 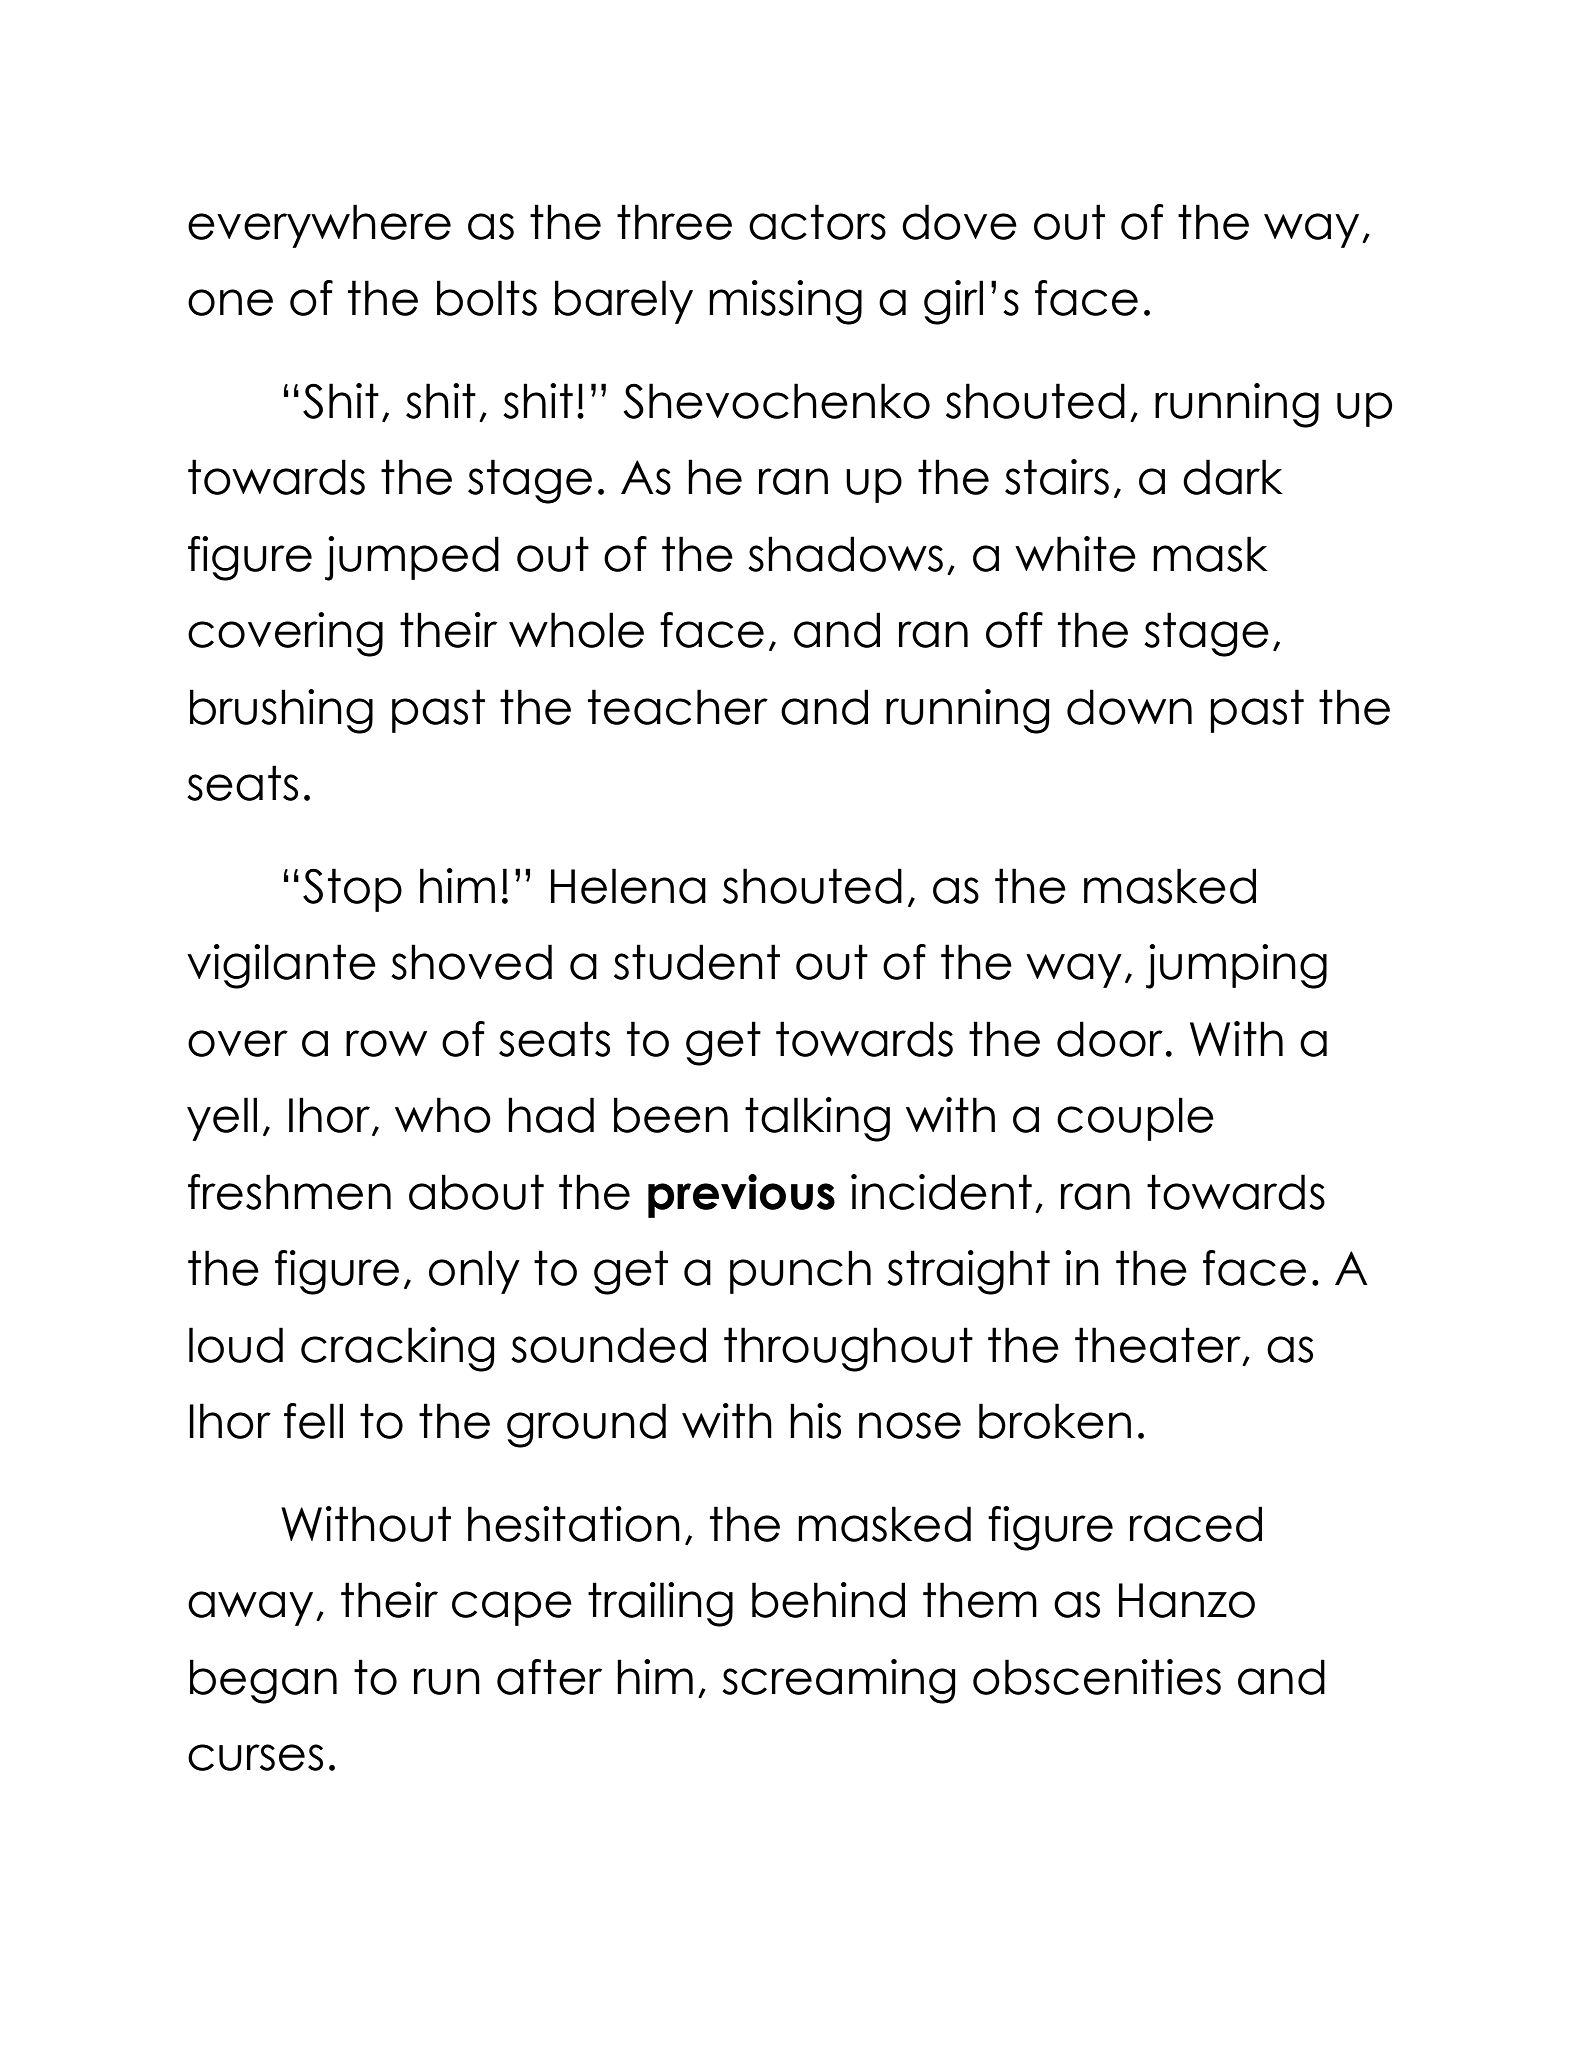 What do you see at coordinates (839, 1681) in the page?
I see `screaming` at bounding box center [839, 1681].
